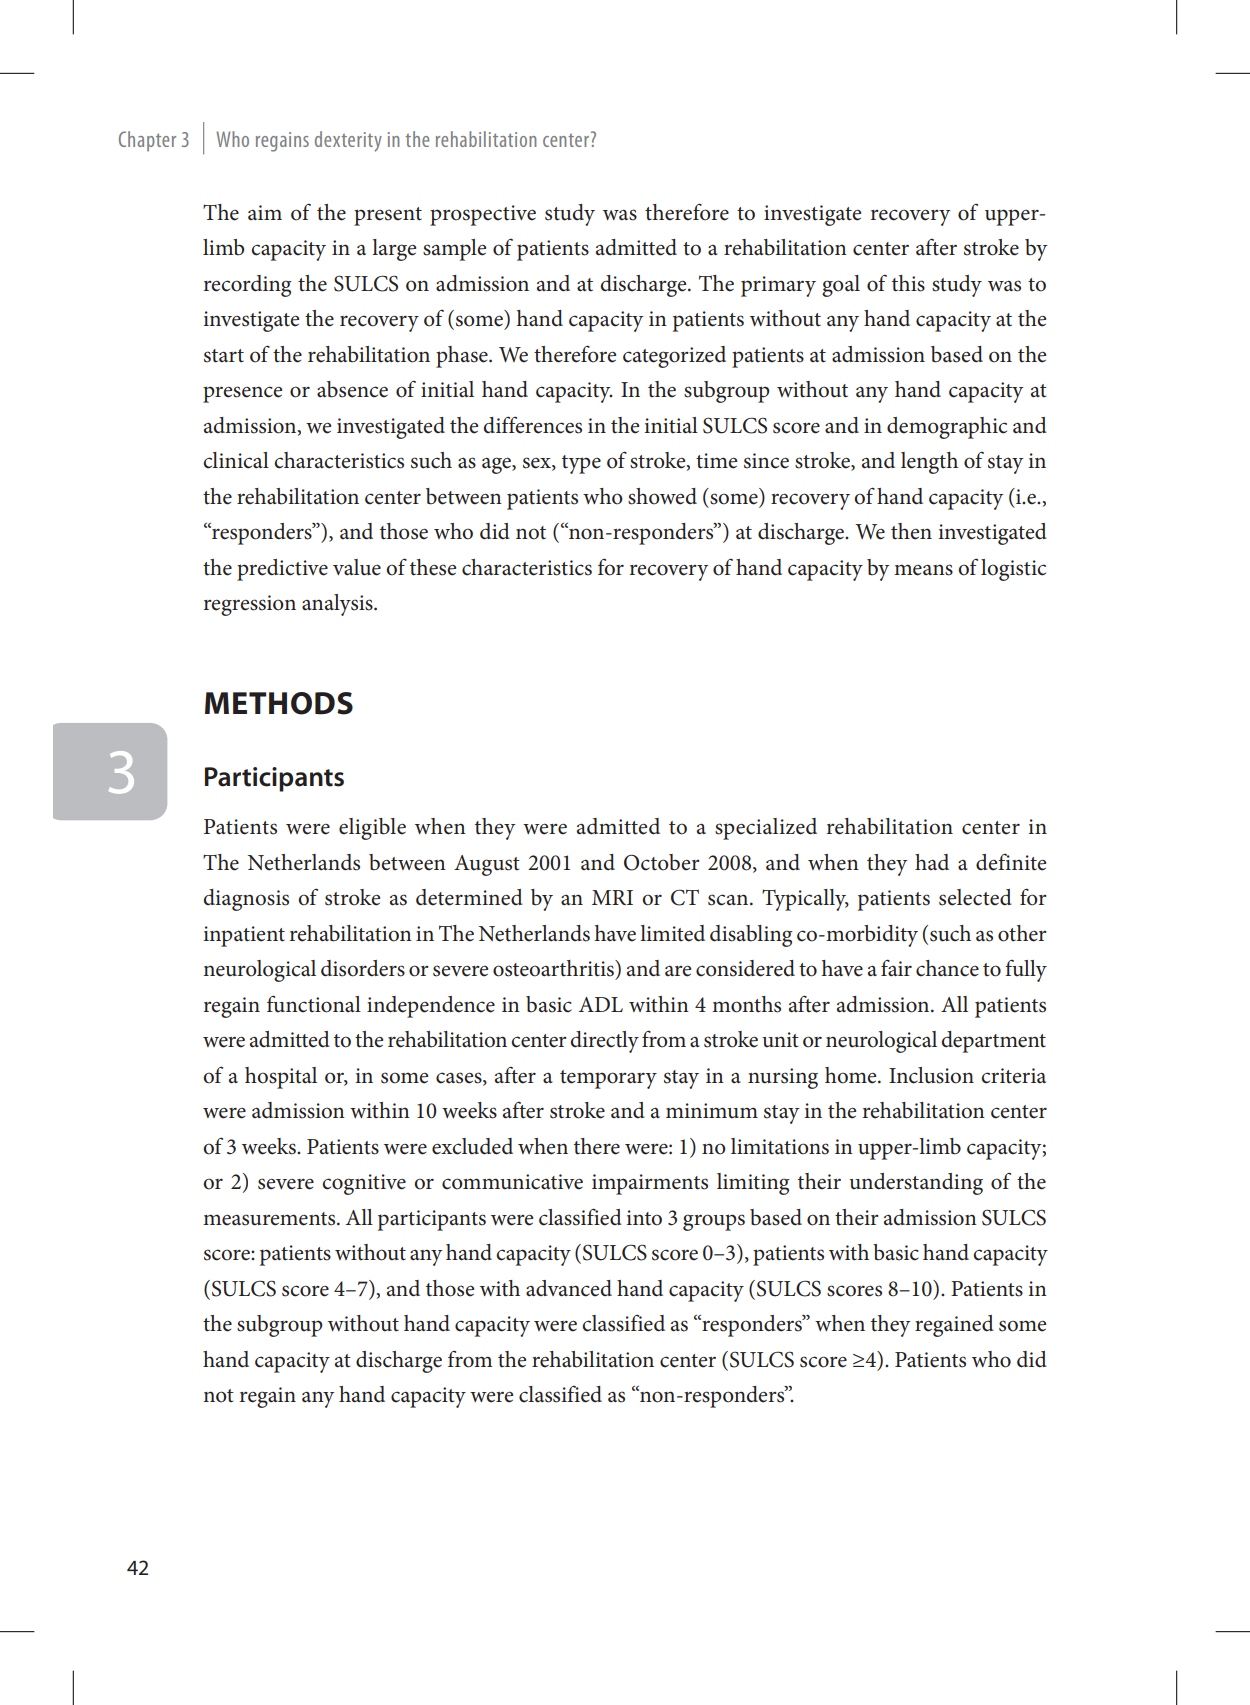  I want to click on aim, so click(265, 212).
